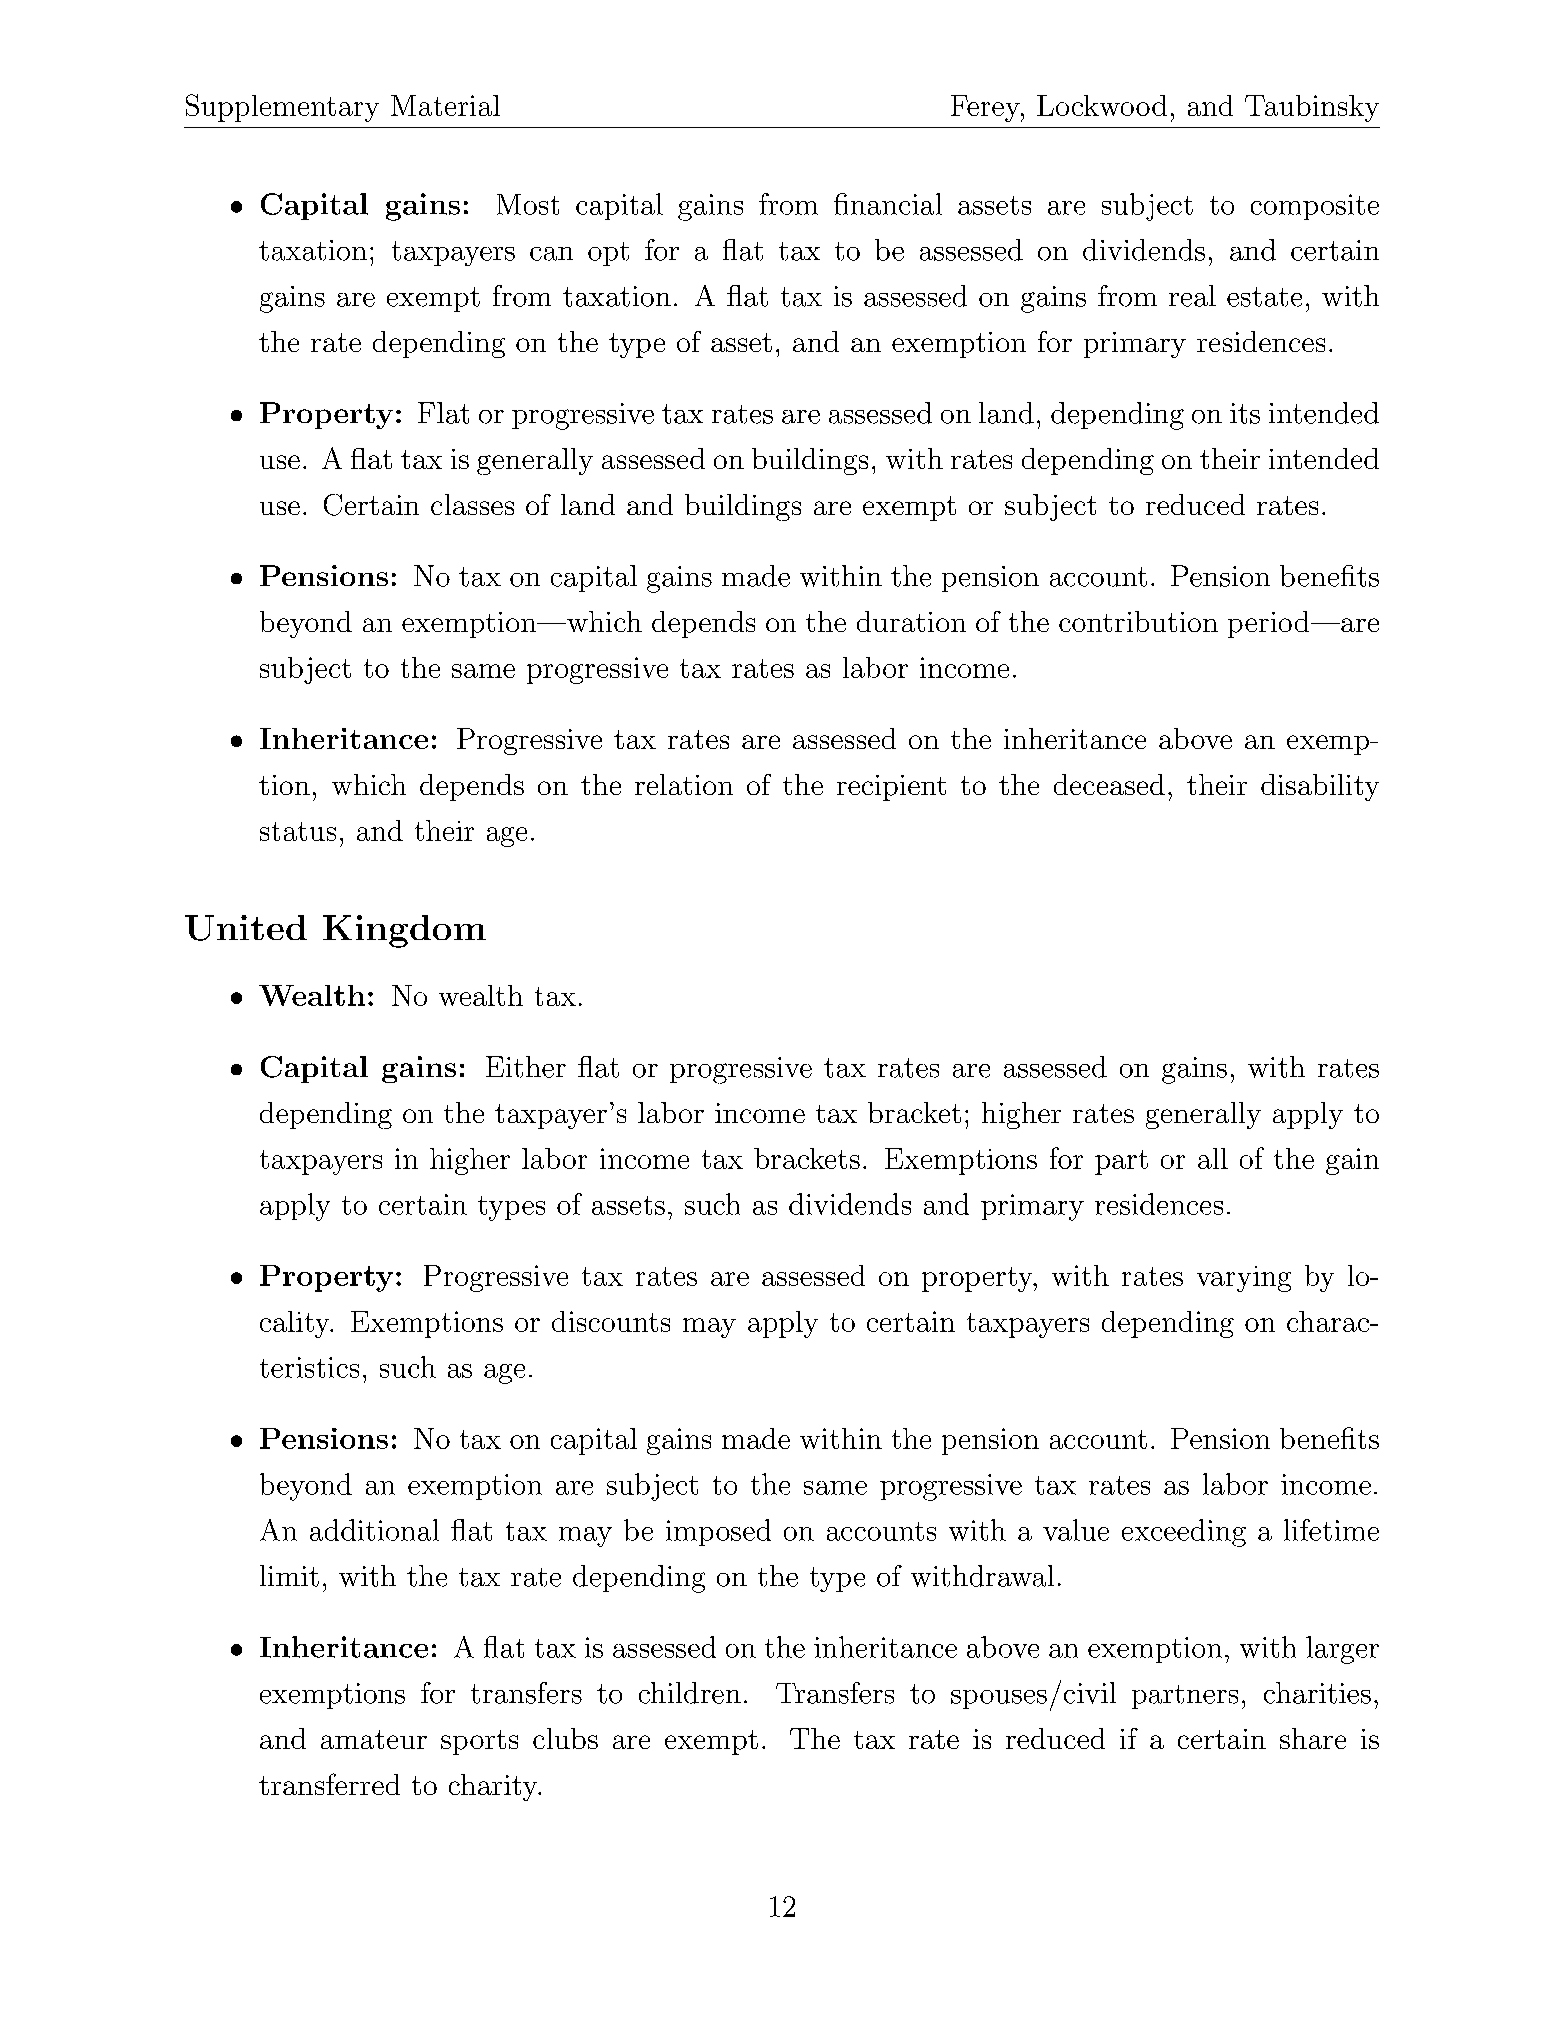  I want to click on deceased, so click(1109, 784).
